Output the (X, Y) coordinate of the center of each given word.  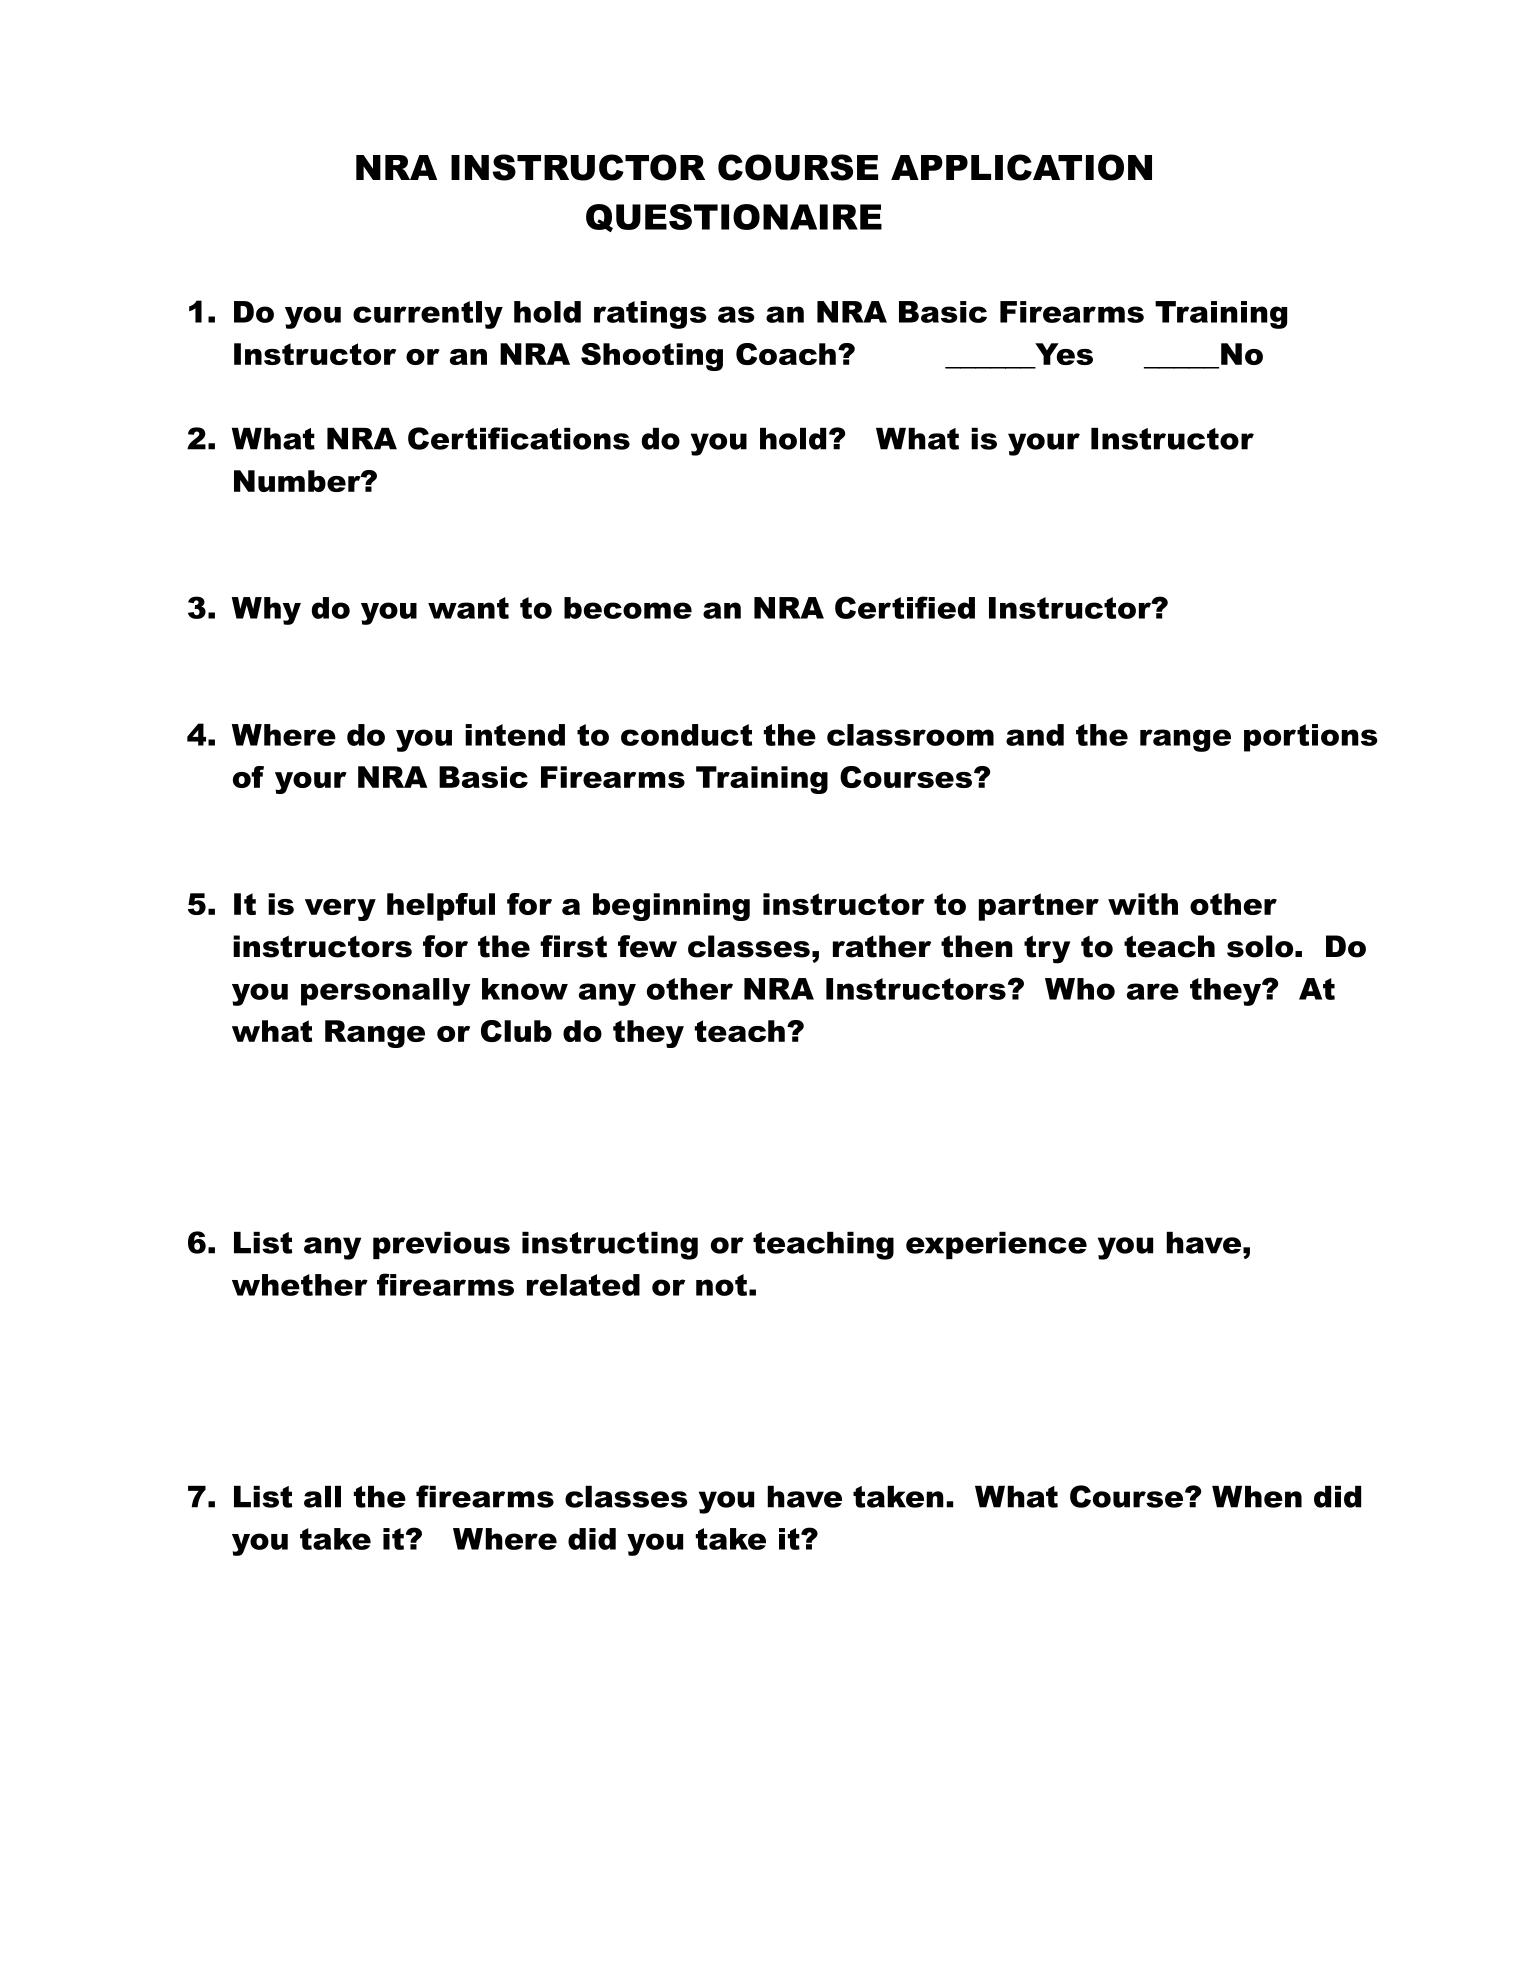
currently (428, 315)
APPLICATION (1021, 167)
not (721, 1285)
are (1153, 991)
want (468, 608)
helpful (441, 907)
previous (441, 1245)
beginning (671, 907)
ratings (650, 315)
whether (300, 1285)
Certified (905, 607)
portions (1311, 738)
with (1143, 904)
